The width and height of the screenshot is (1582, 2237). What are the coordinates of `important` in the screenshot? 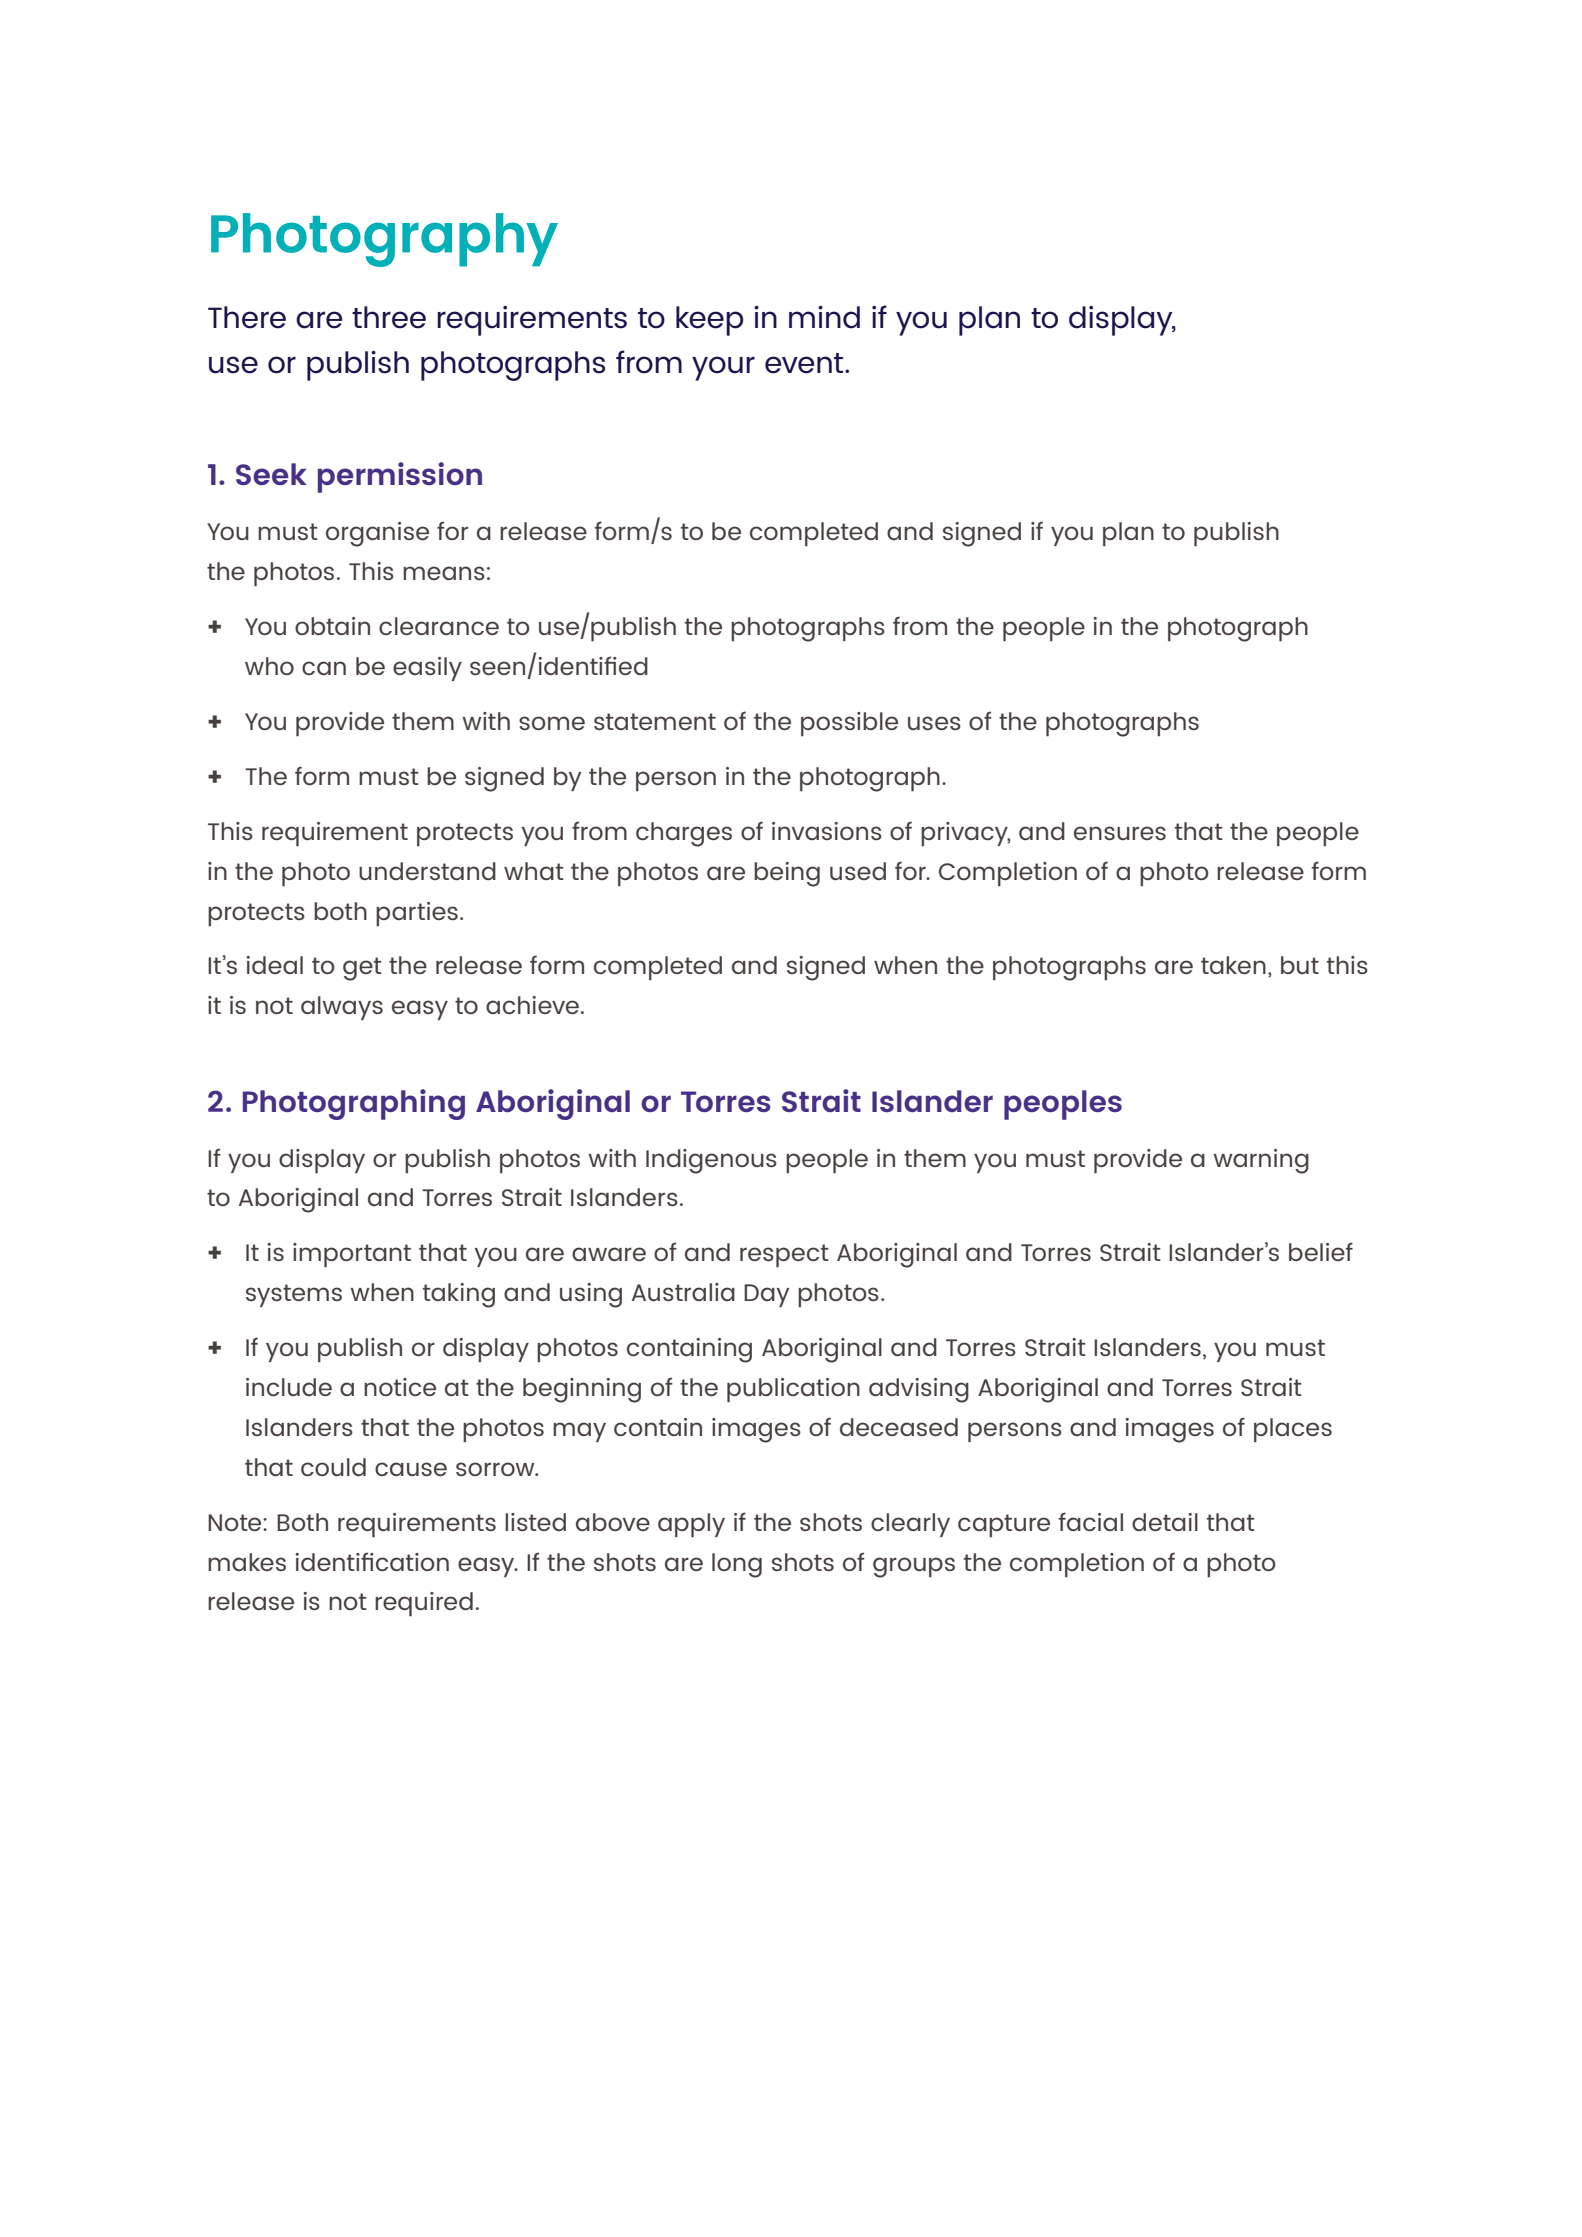 It's located at (352, 1255).
